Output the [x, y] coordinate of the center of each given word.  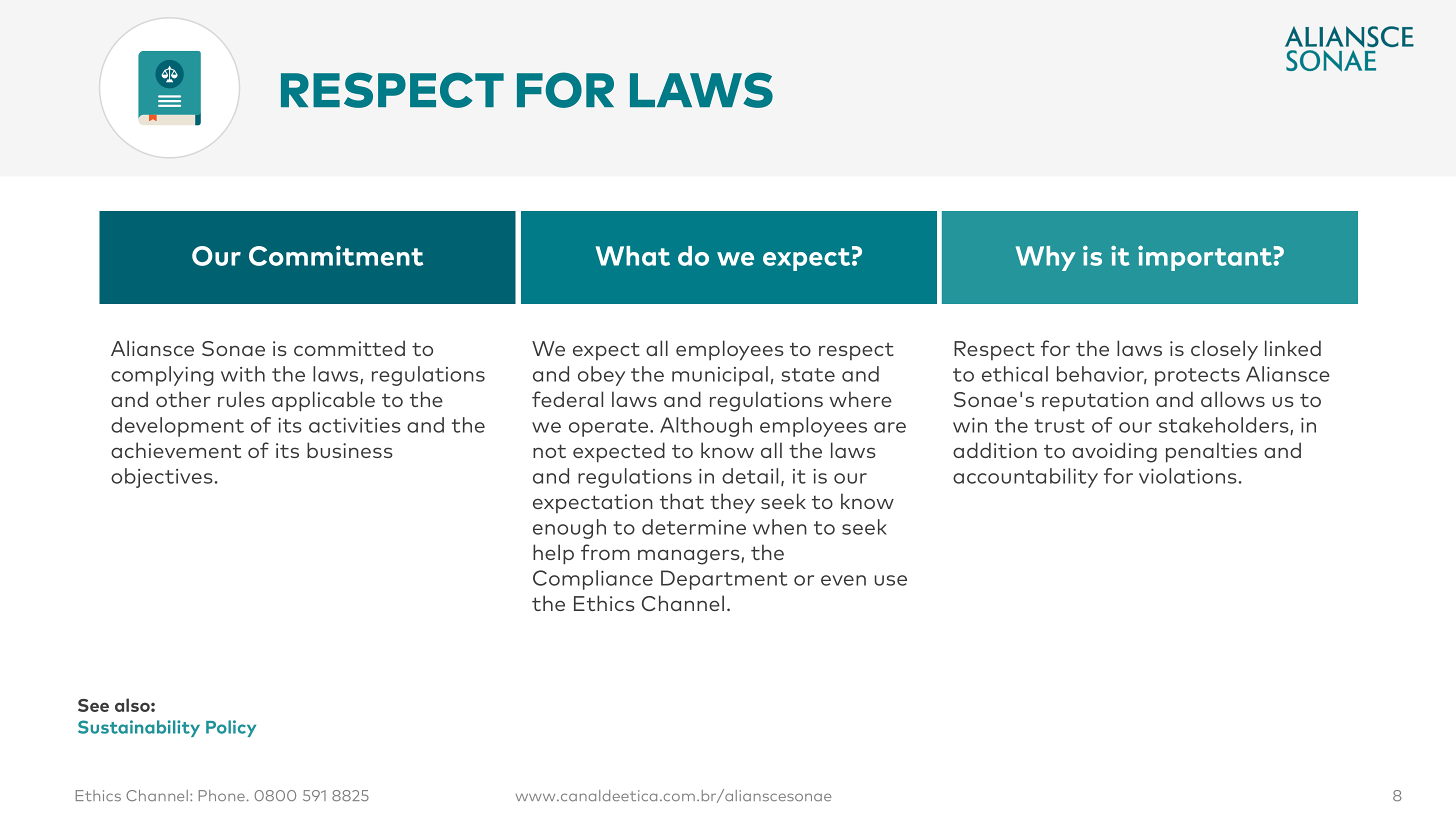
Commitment [336, 255]
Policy [231, 728]
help [553, 554]
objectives [162, 478]
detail [750, 476]
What [633, 256]
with [243, 374]
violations [1188, 476]
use [891, 580]
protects [1197, 377]
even [843, 580]
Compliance [593, 580]
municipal [720, 376]
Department [724, 580]
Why [1046, 258]
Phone [222, 795]
